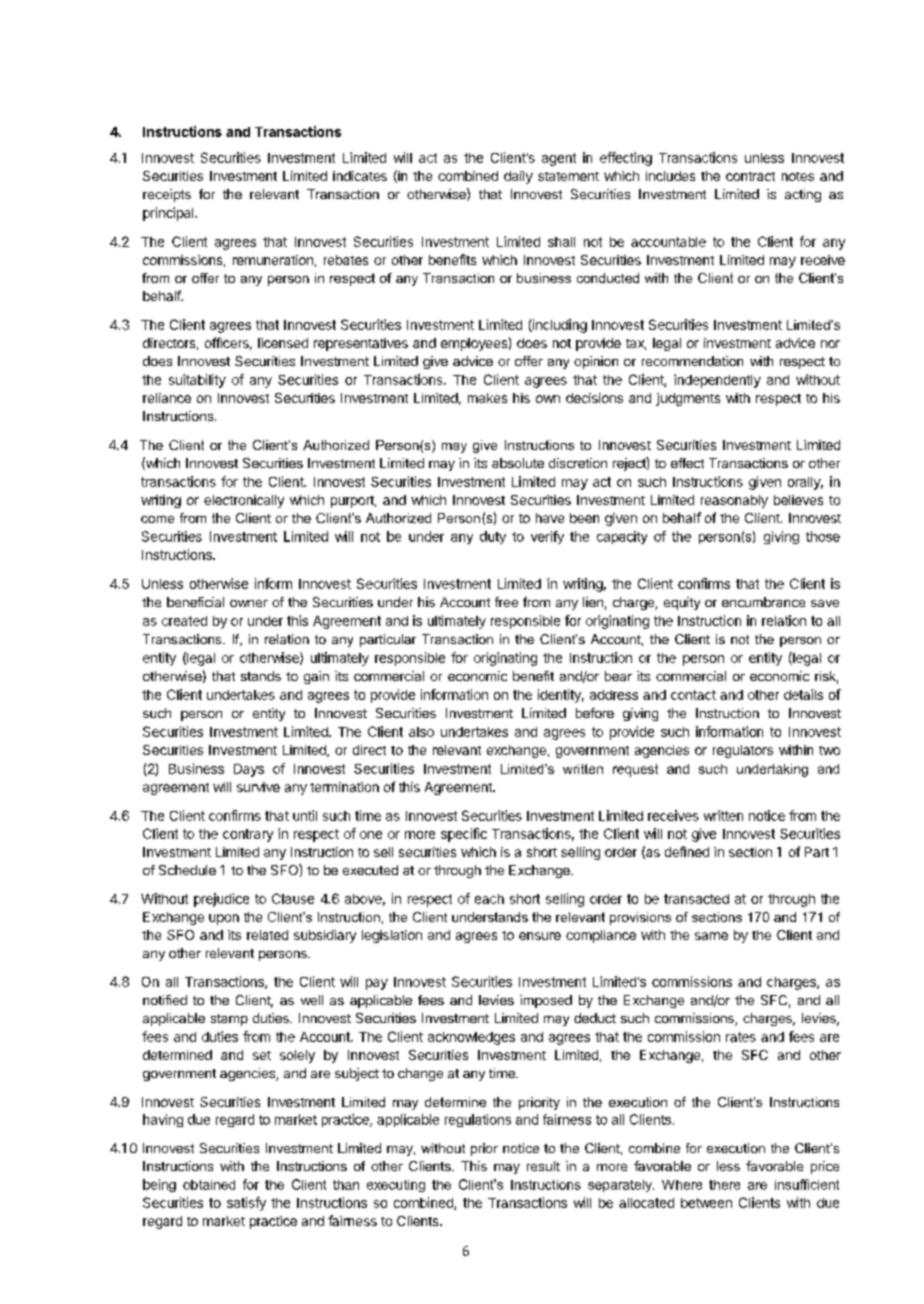 This screenshot has height=1304, width=924. What do you see at coordinates (750, 176) in the screenshot?
I see `contract` at bounding box center [750, 176].
